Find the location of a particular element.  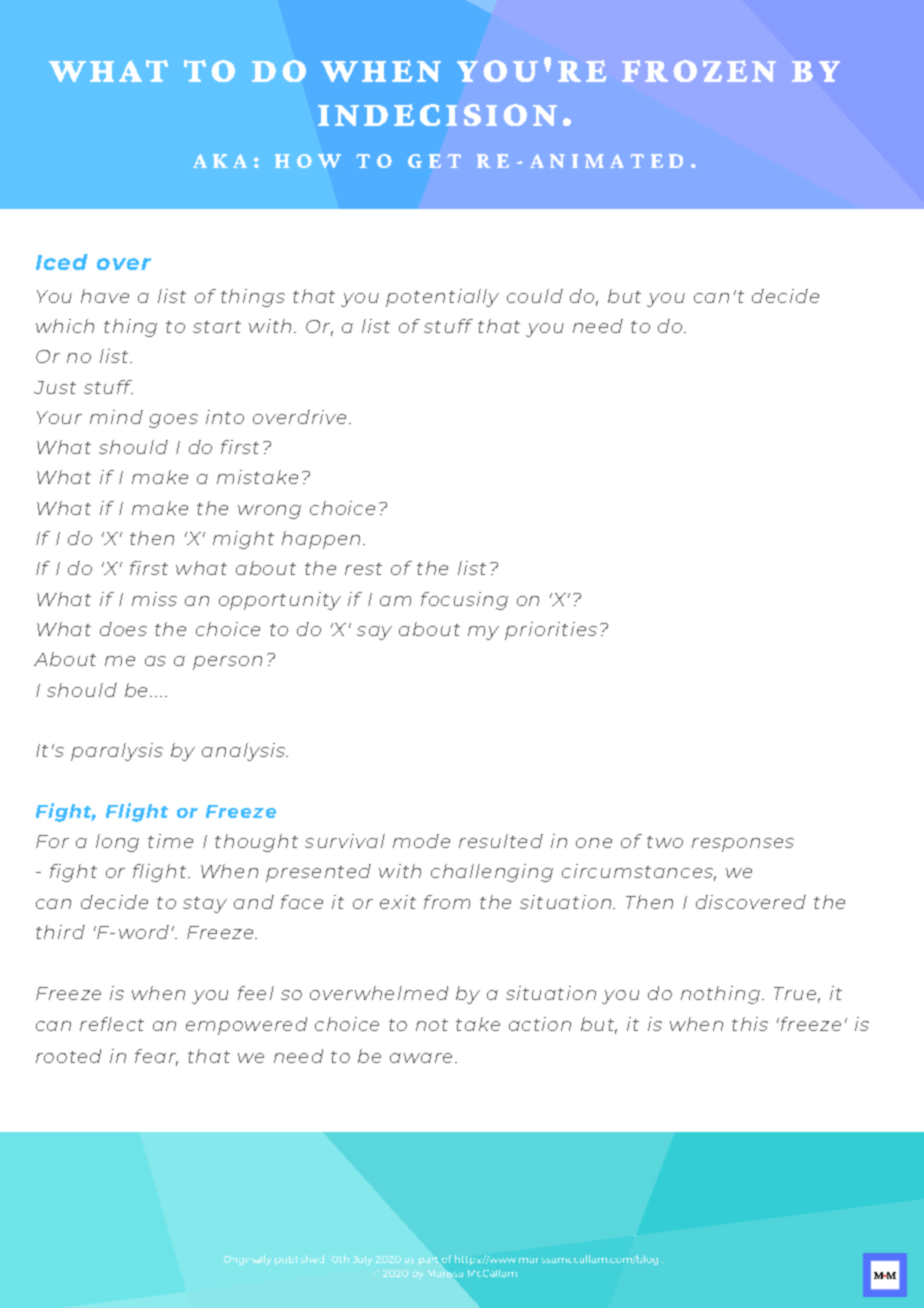

third is located at coordinates (60, 932).
